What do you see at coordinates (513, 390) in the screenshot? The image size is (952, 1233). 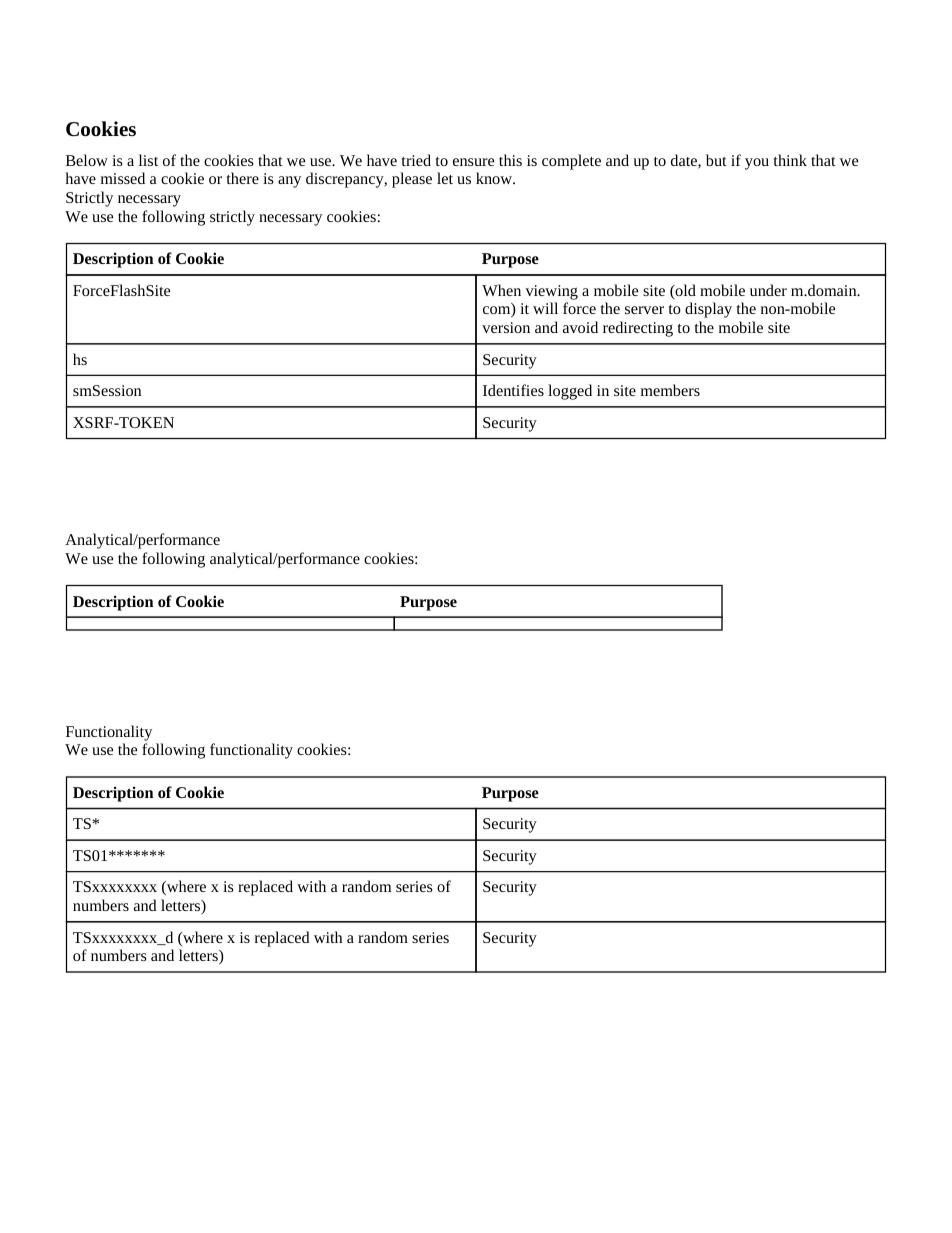 I see `Identifies` at bounding box center [513, 390].
